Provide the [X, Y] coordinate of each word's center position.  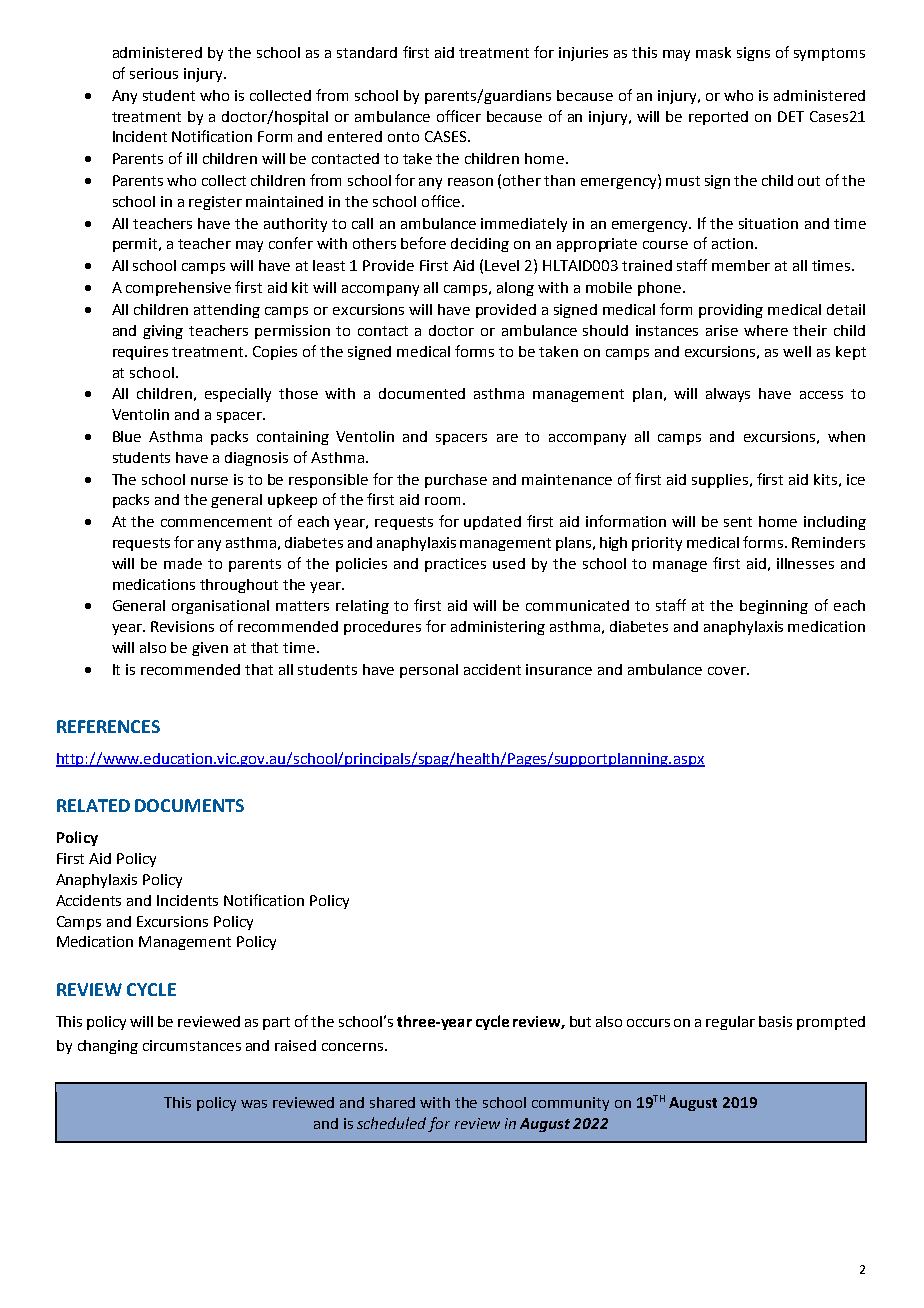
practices [455, 565]
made [183, 563]
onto [403, 137]
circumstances [192, 1045]
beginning [774, 607]
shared [392, 1102]
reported [718, 118]
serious [154, 73]
